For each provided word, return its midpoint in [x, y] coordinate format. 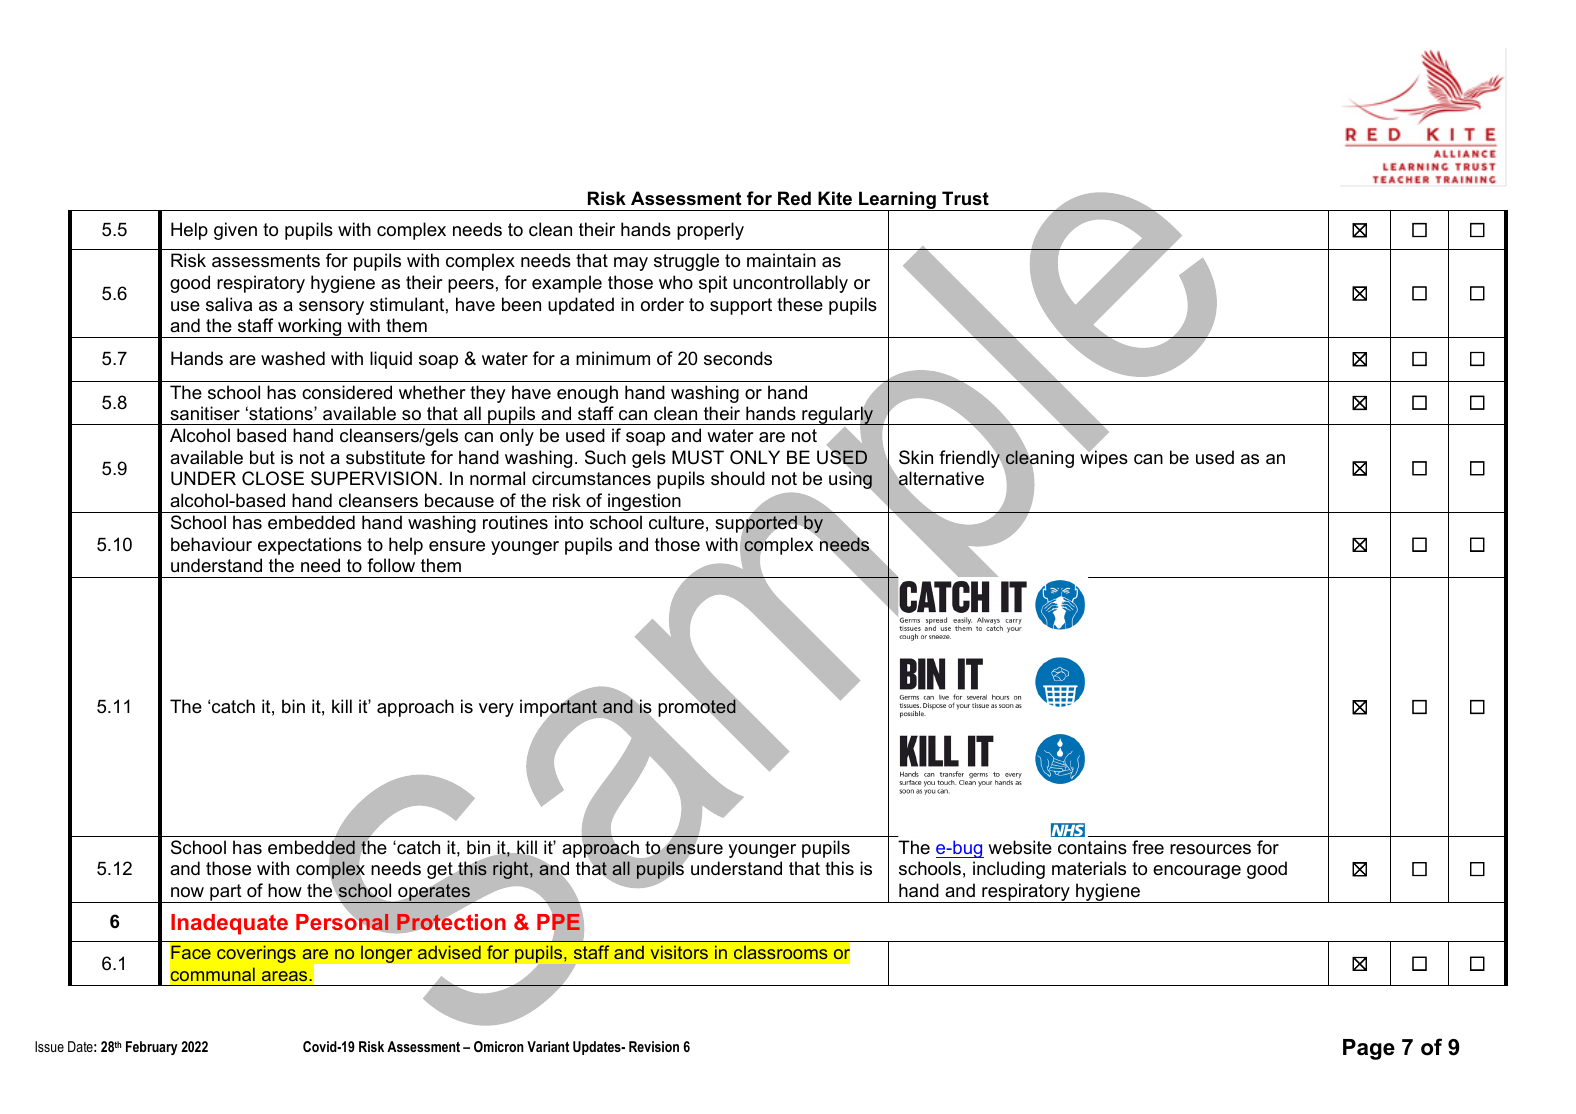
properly [710, 231]
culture [676, 522]
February [152, 1048]
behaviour [211, 544]
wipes [1104, 458]
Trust [965, 198]
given [235, 231]
